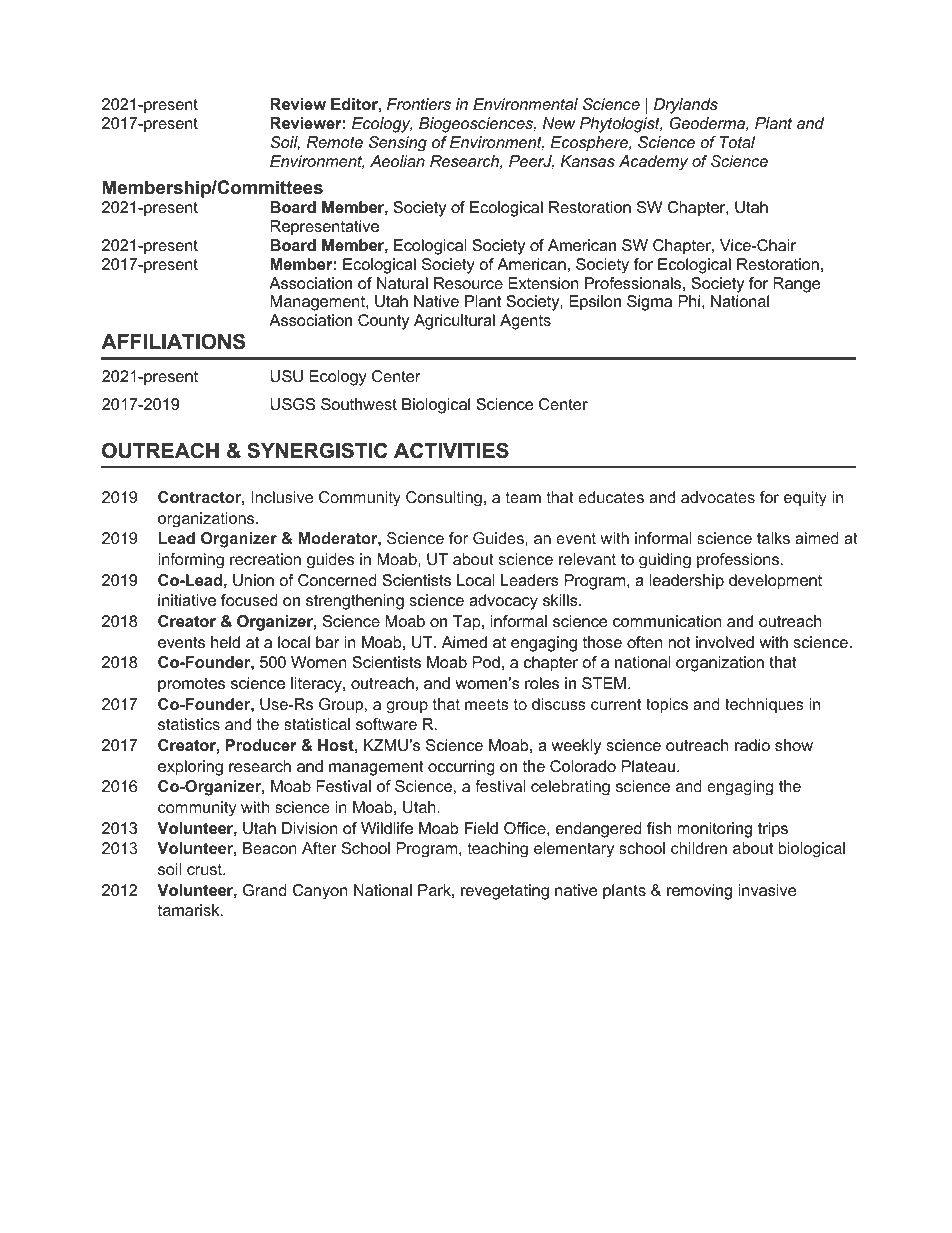  What do you see at coordinates (225, 642) in the document?
I see `held` at bounding box center [225, 642].
